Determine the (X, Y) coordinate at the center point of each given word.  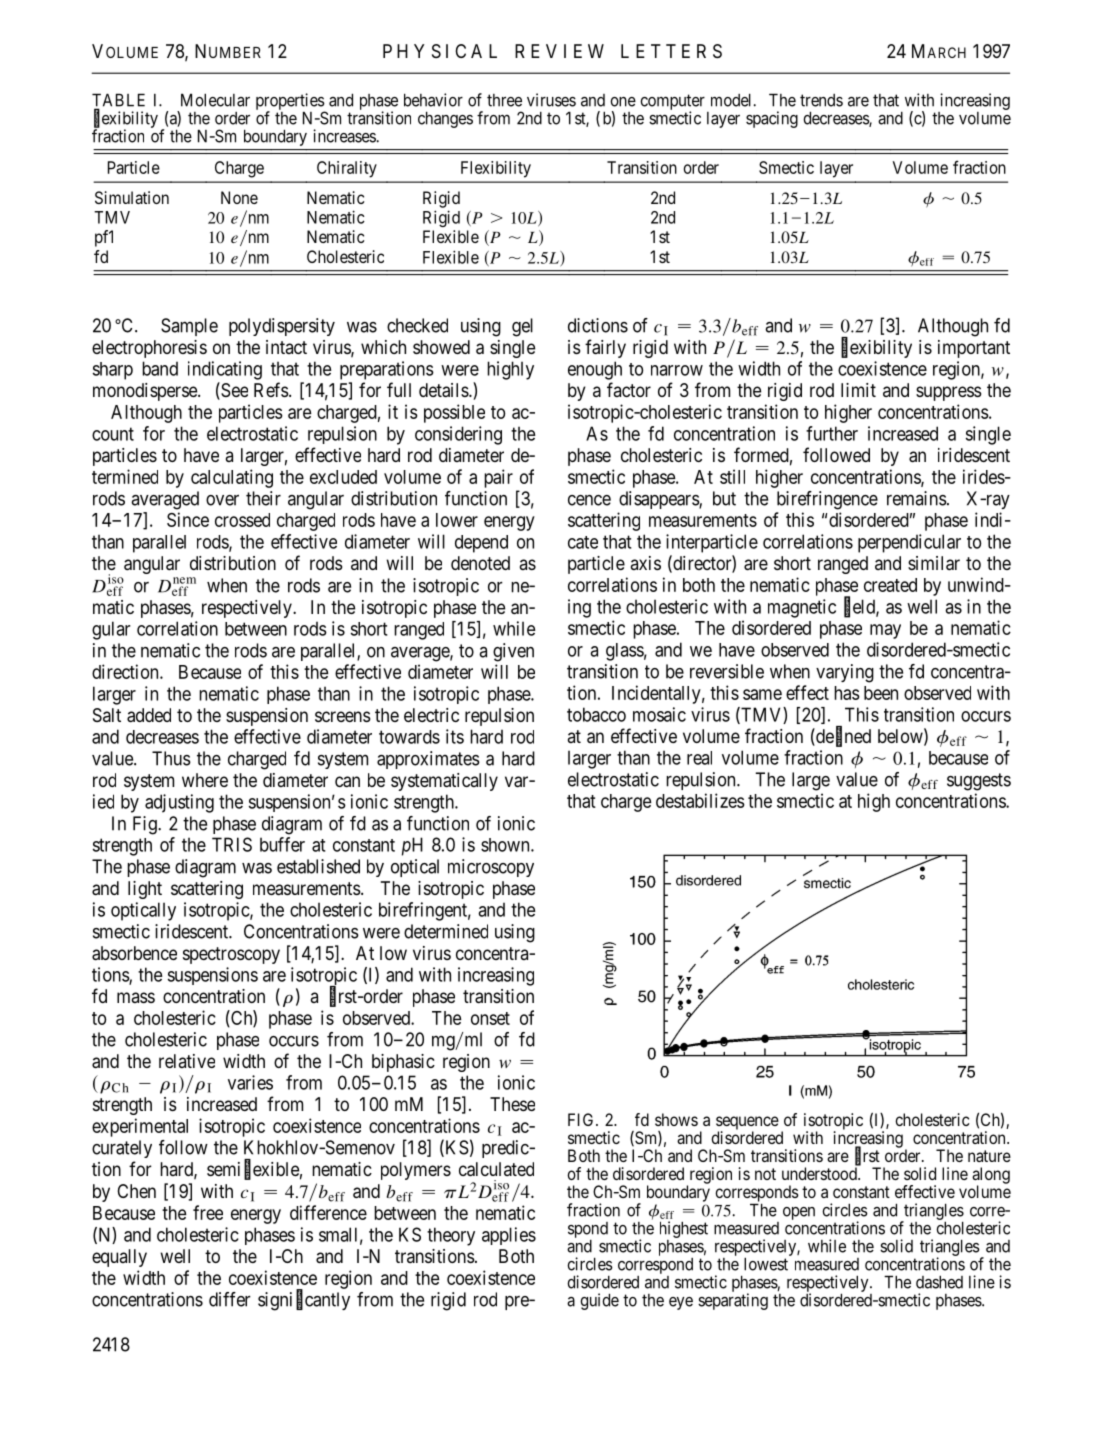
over (222, 500)
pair (498, 478)
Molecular (215, 100)
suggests (979, 782)
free (208, 1212)
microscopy (491, 868)
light (145, 890)
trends (821, 100)
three (504, 100)
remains (917, 498)
